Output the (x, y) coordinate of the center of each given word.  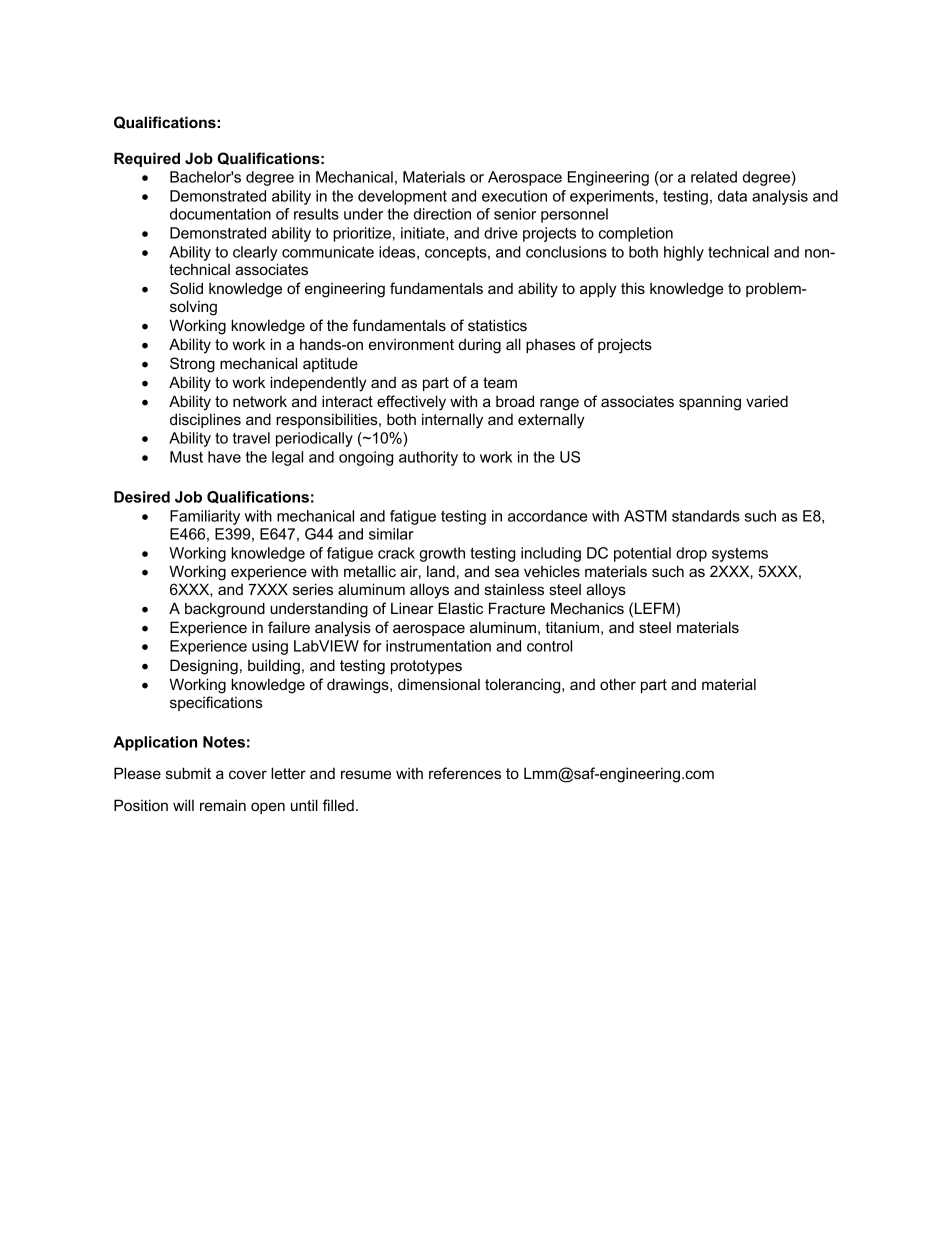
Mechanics (587, 608)
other (618, 684)
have (224, 457)
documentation (220, 214)
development (402, 197)
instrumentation (438, 646)
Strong (192, 365)
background (225, 610)
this (633, 288)
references (465, 773)
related (714, 177)
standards (706, 516)
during (480, 346)
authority (428, 458)
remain (223, 805)
